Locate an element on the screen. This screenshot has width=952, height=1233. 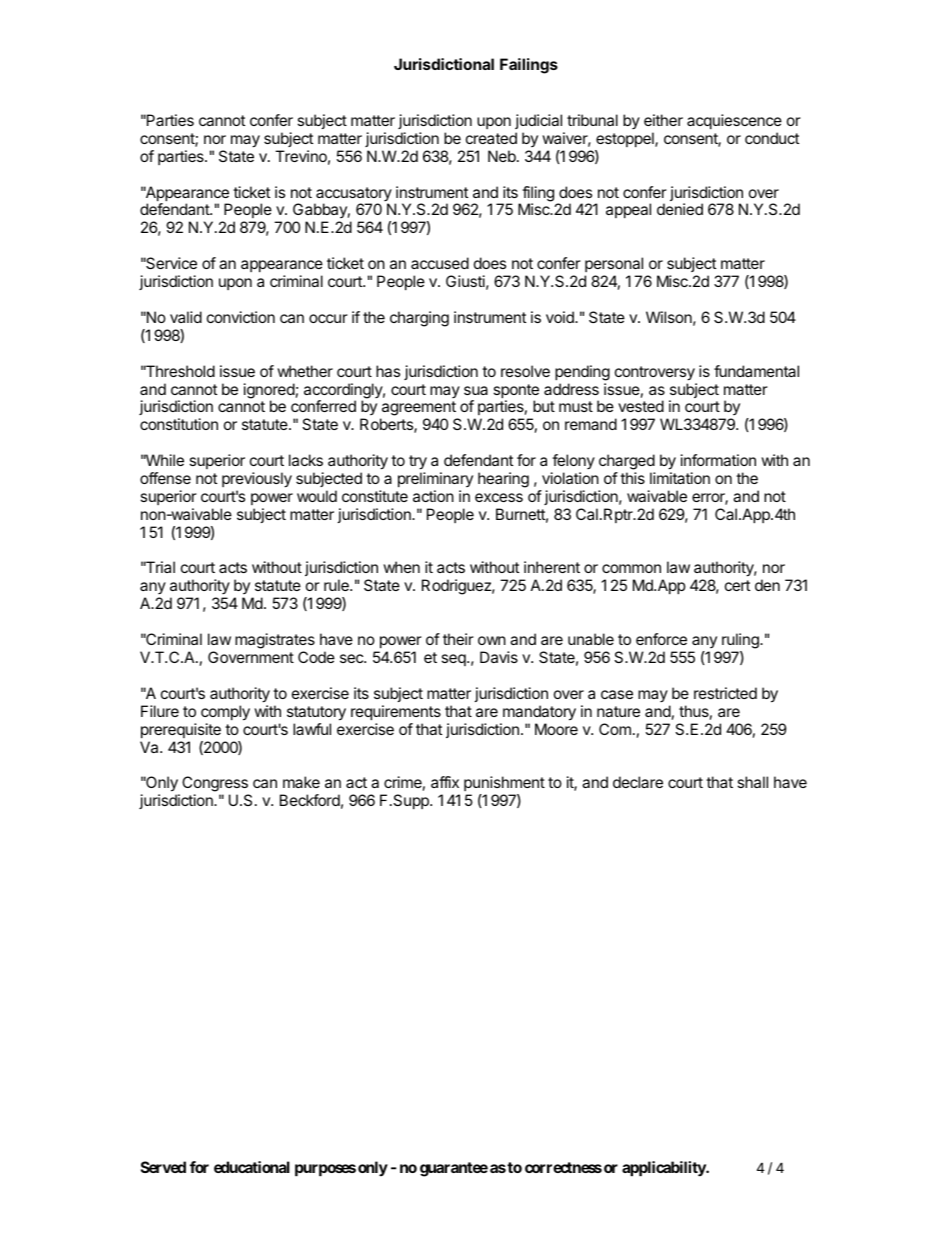
created is located at coordinates (491, 138).
